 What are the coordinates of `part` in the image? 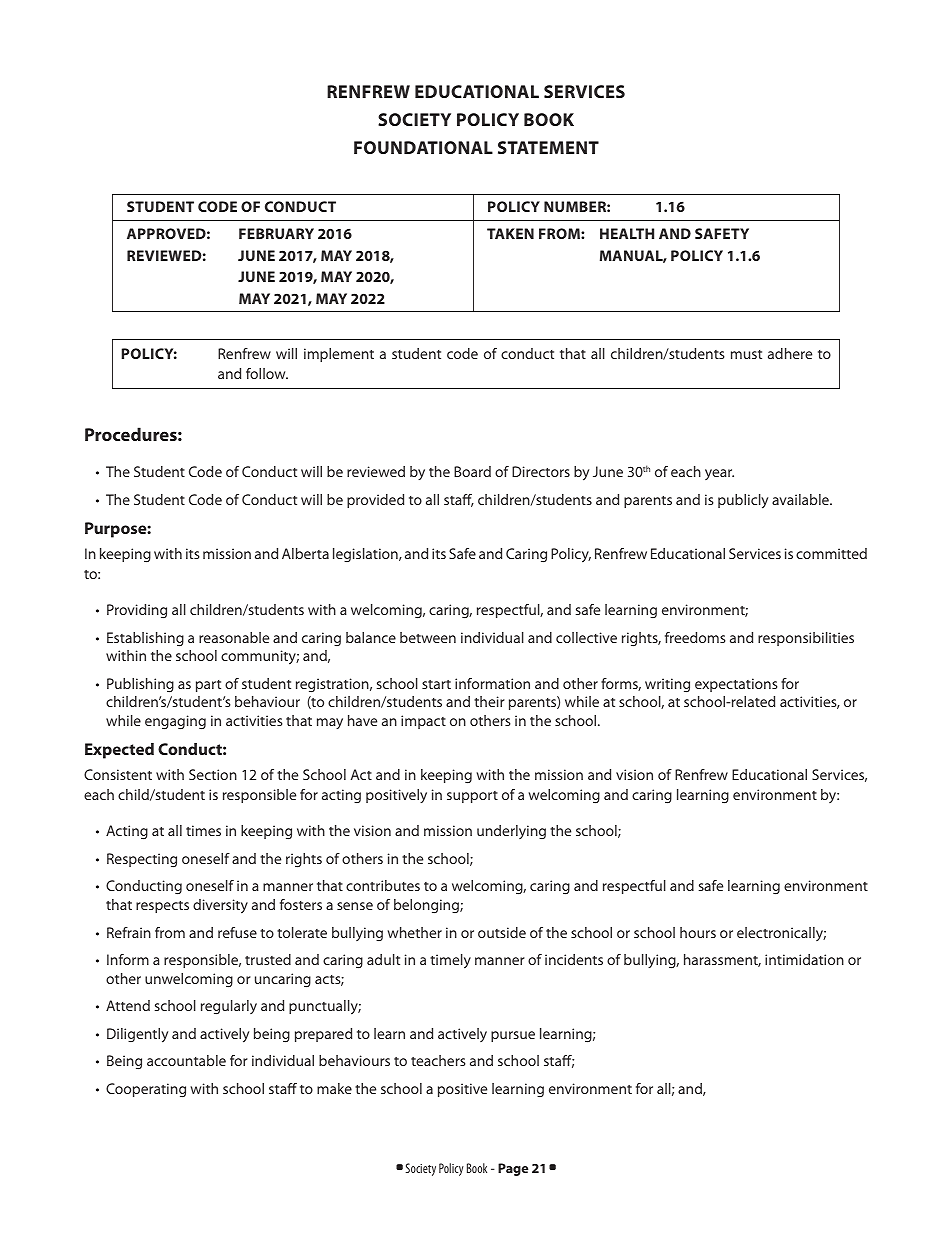 It's located at (208, 686).
